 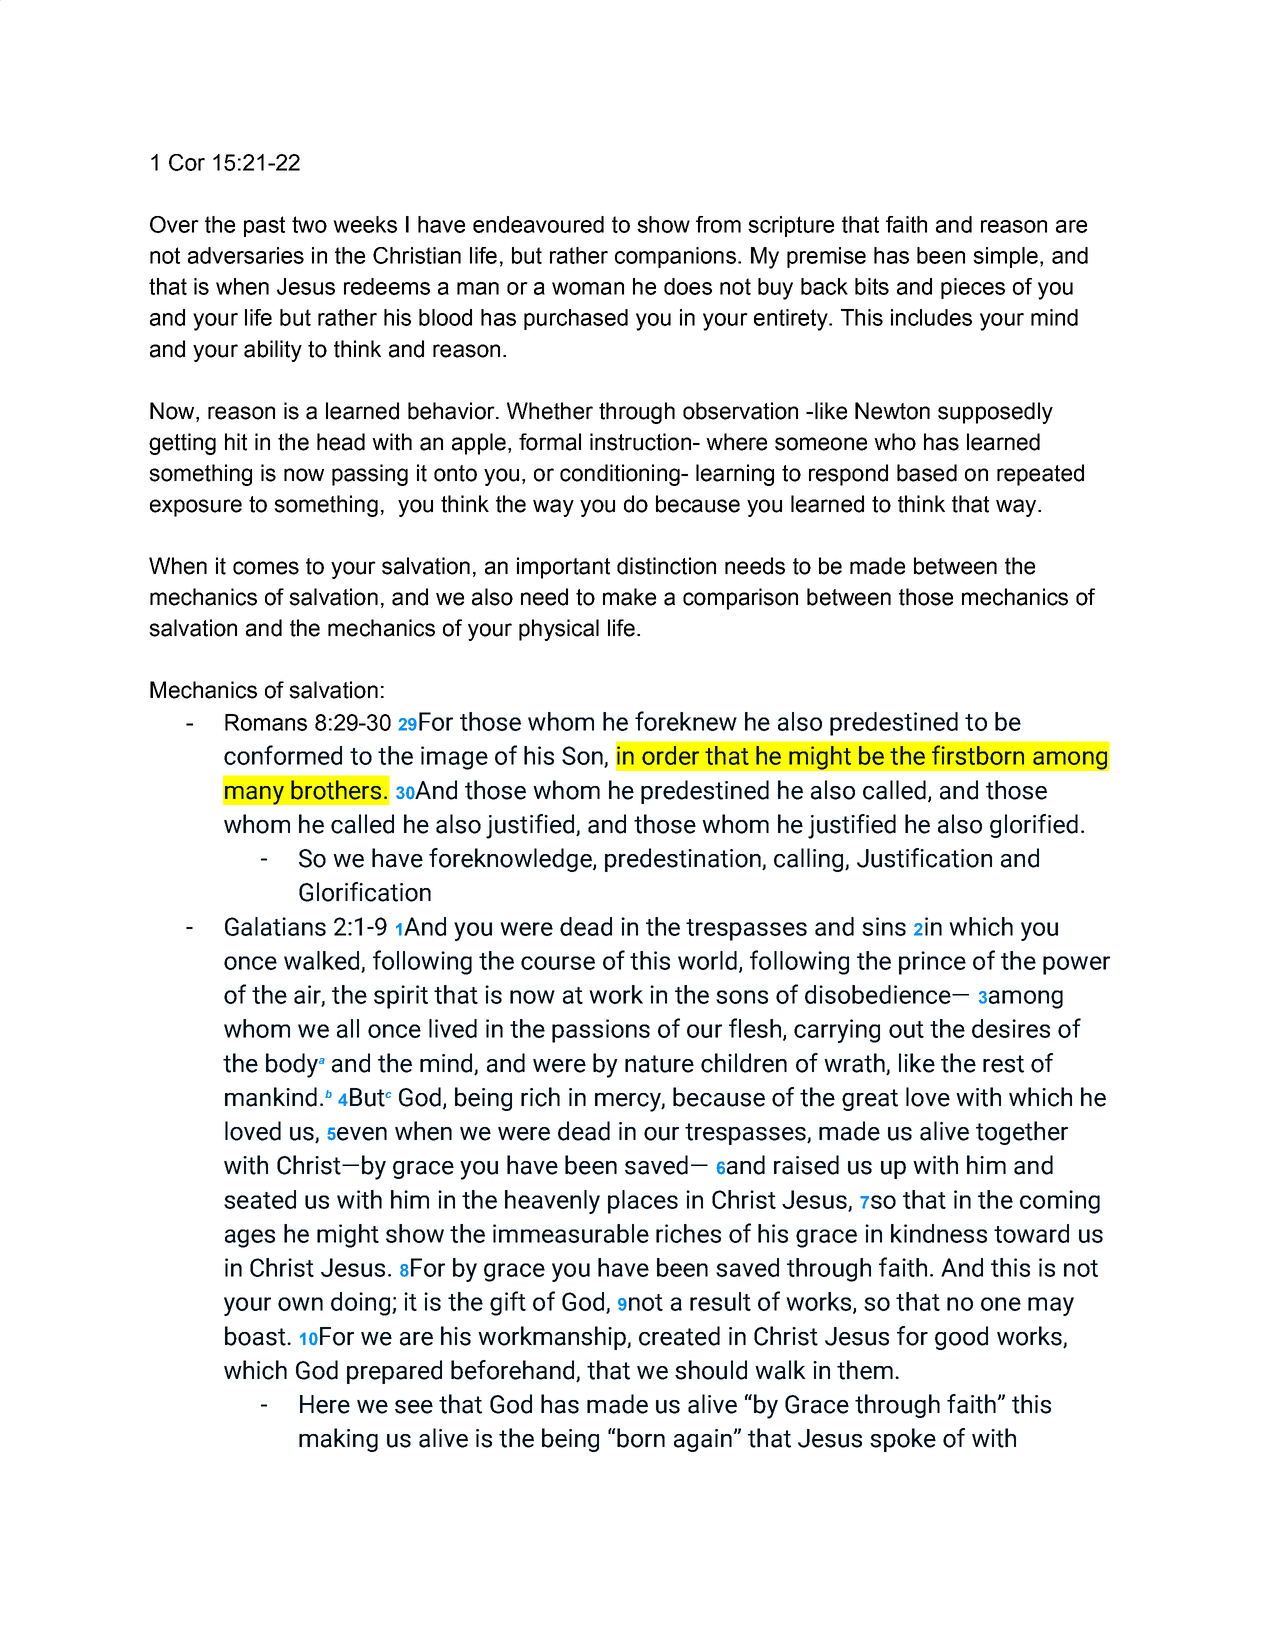 What do you see at coordinates (338, 1440) in the page?
I see `making` at bounding box center [338, 1440].
